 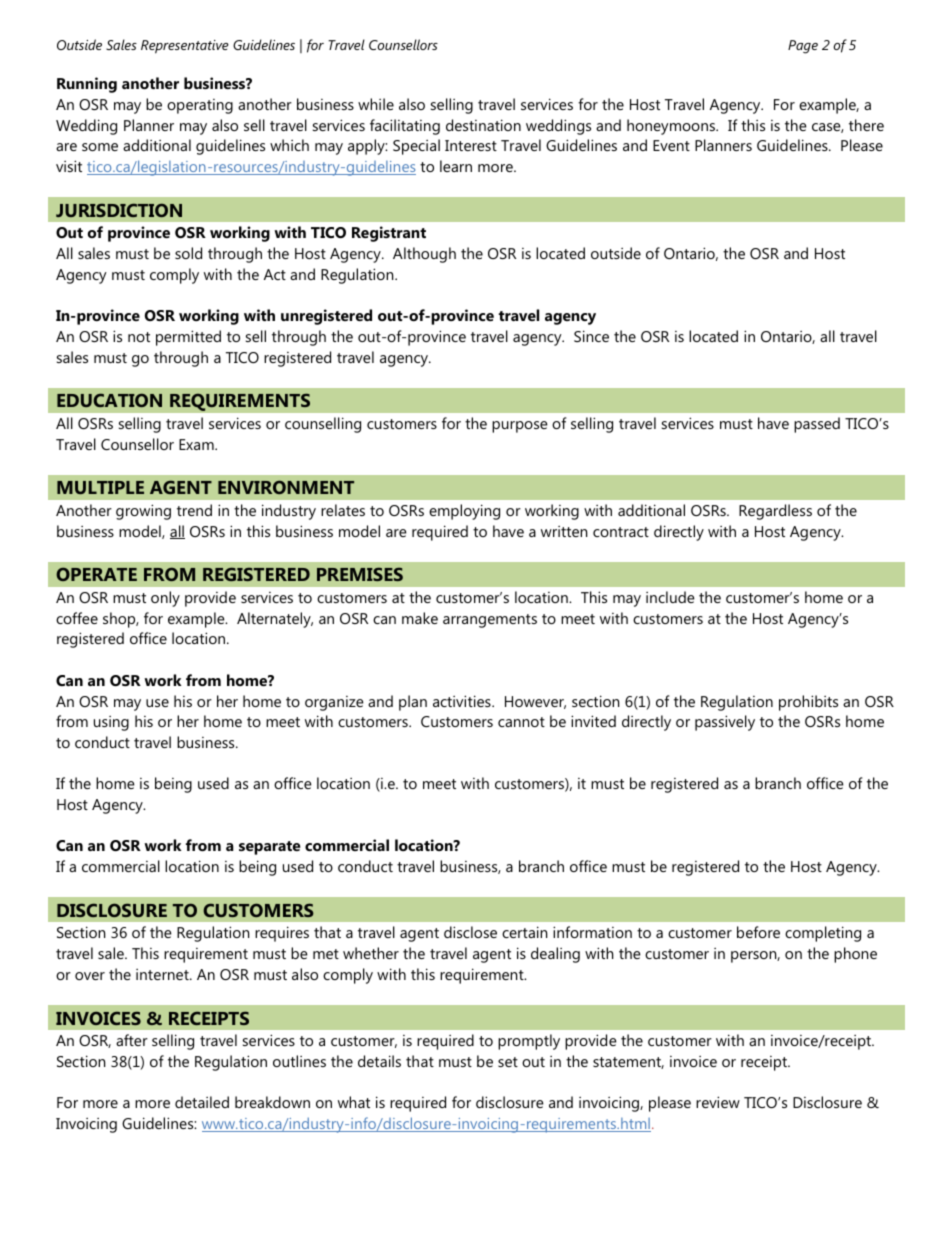 I want to click on destination, so click(x=483, y=125).
